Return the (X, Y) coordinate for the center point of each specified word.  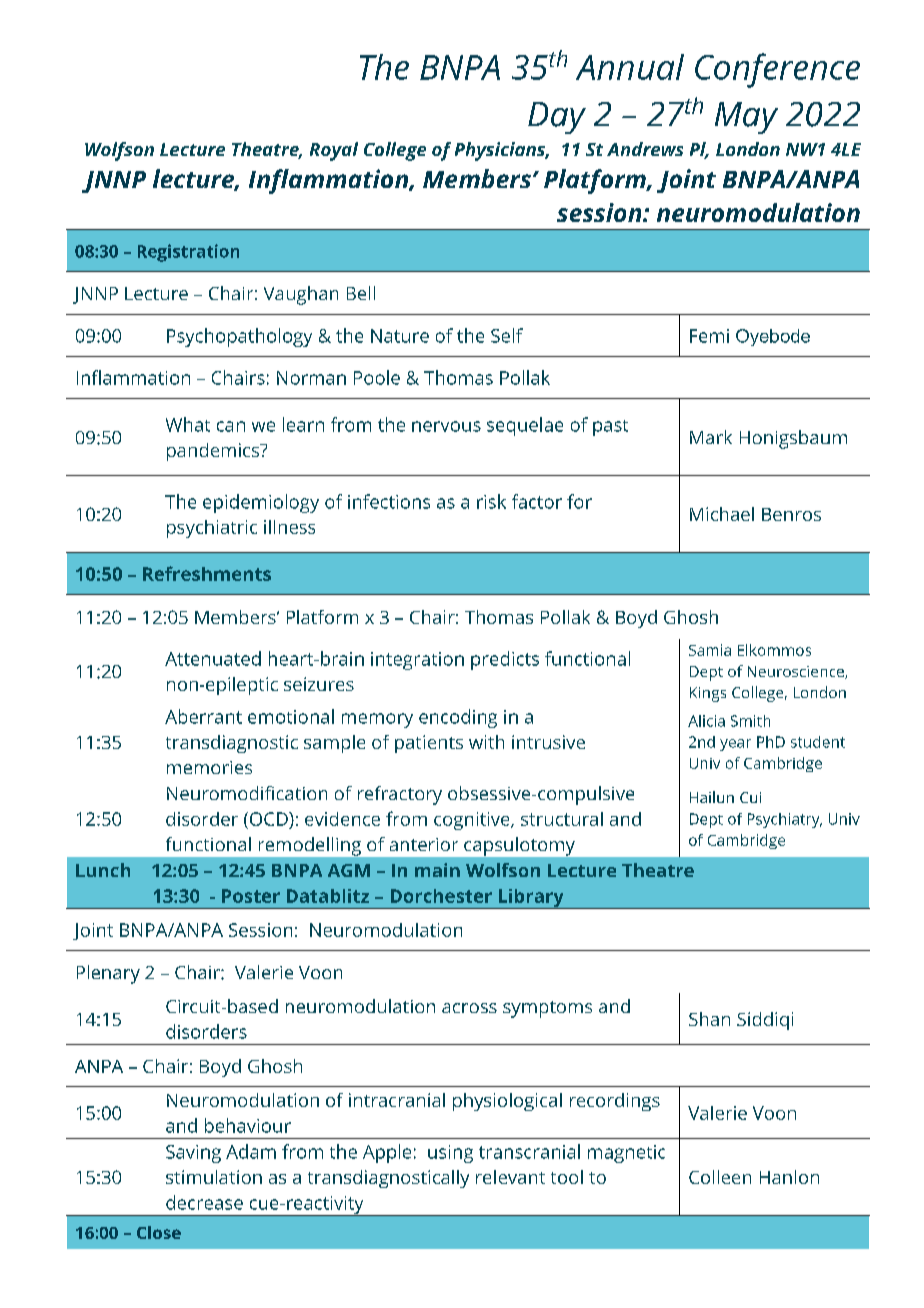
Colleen (720, 1177)
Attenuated (213, 658)
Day (557, 118)
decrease (204, 1202)
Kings (708, 694)
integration (417, 661)
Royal (334, 151)
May (746, 118)
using (450, 1154)
